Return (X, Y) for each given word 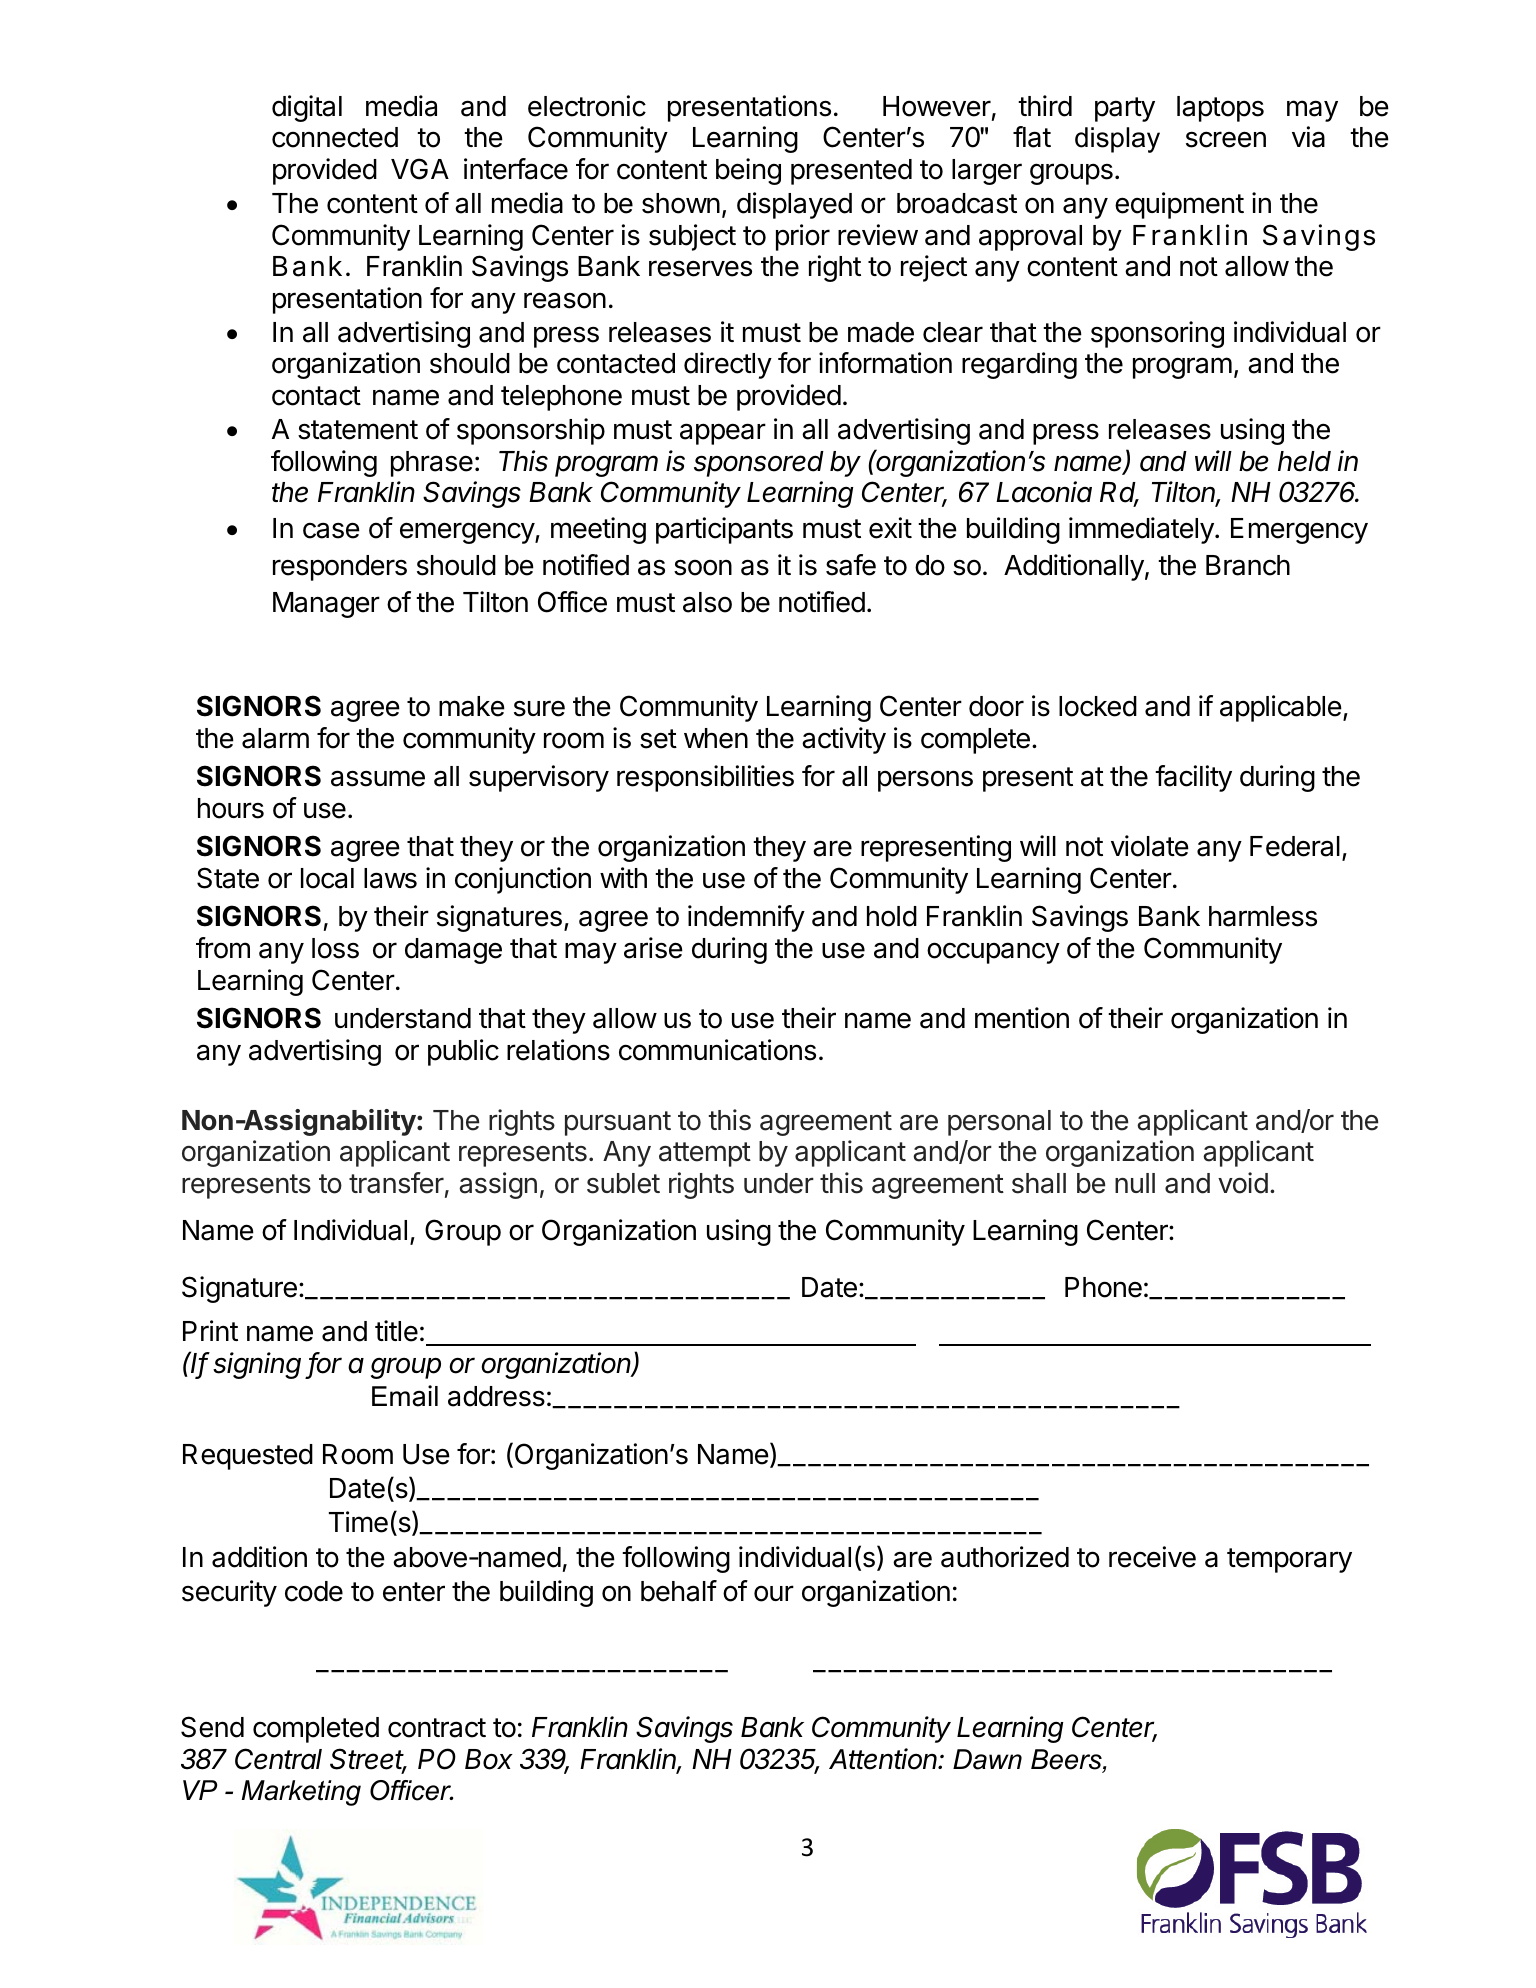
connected (335, 137)
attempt (705, 1154)
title (396, 1331)
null (1135, 1183)
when (716, 738)
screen (1226, 139)
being (748, 171)
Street (368, 1760)
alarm (275, 738)
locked (1098, 706)
